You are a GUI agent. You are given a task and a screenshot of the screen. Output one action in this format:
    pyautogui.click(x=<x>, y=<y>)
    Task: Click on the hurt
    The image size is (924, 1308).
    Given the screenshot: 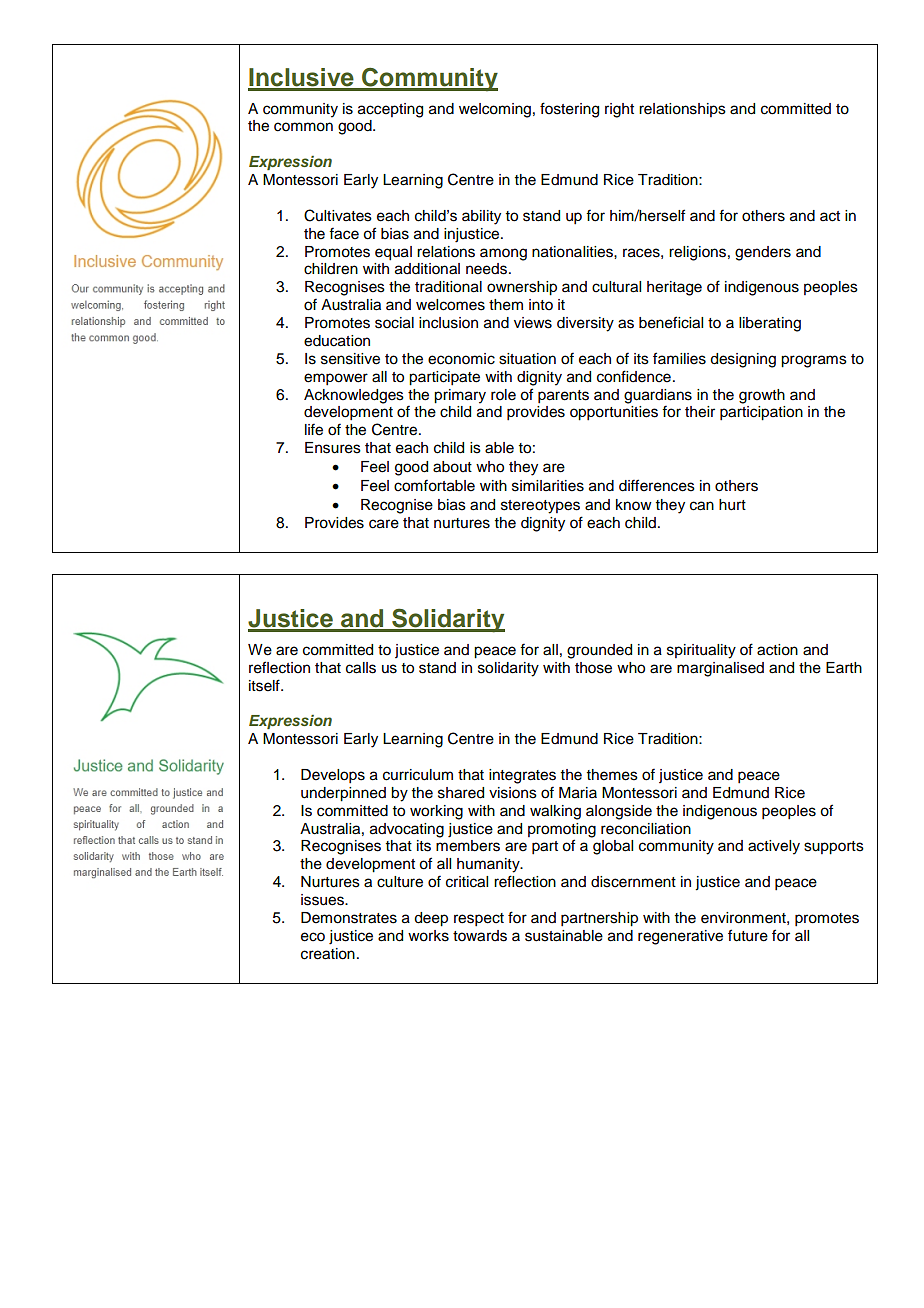 What is the action you would take?
    pyautogui.click(x=732, y=505)
